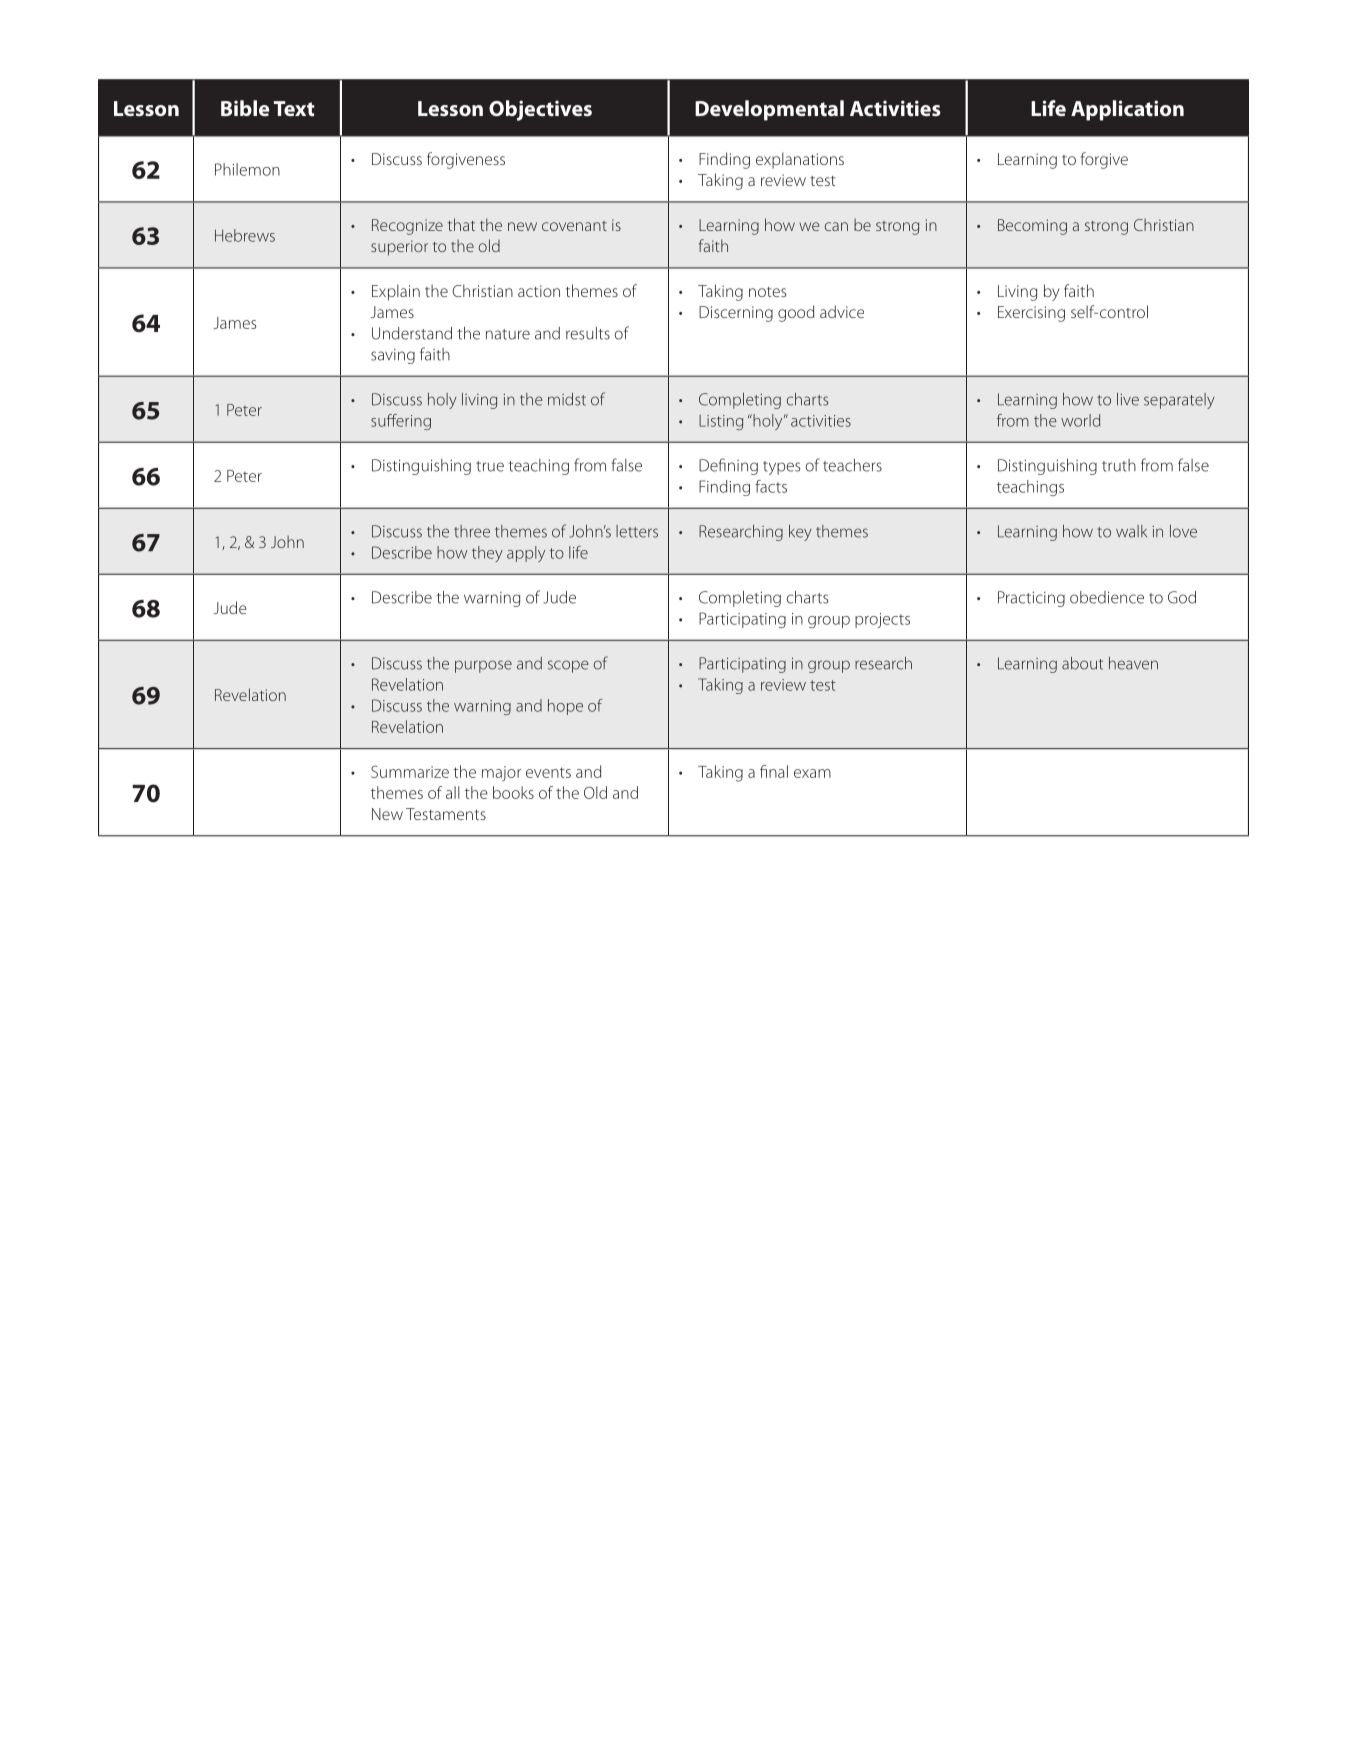 This screenshot has width=1347, height=1743. Describe the element at coordinates (774, 771) in the screenshot. I see `final` at that location.
